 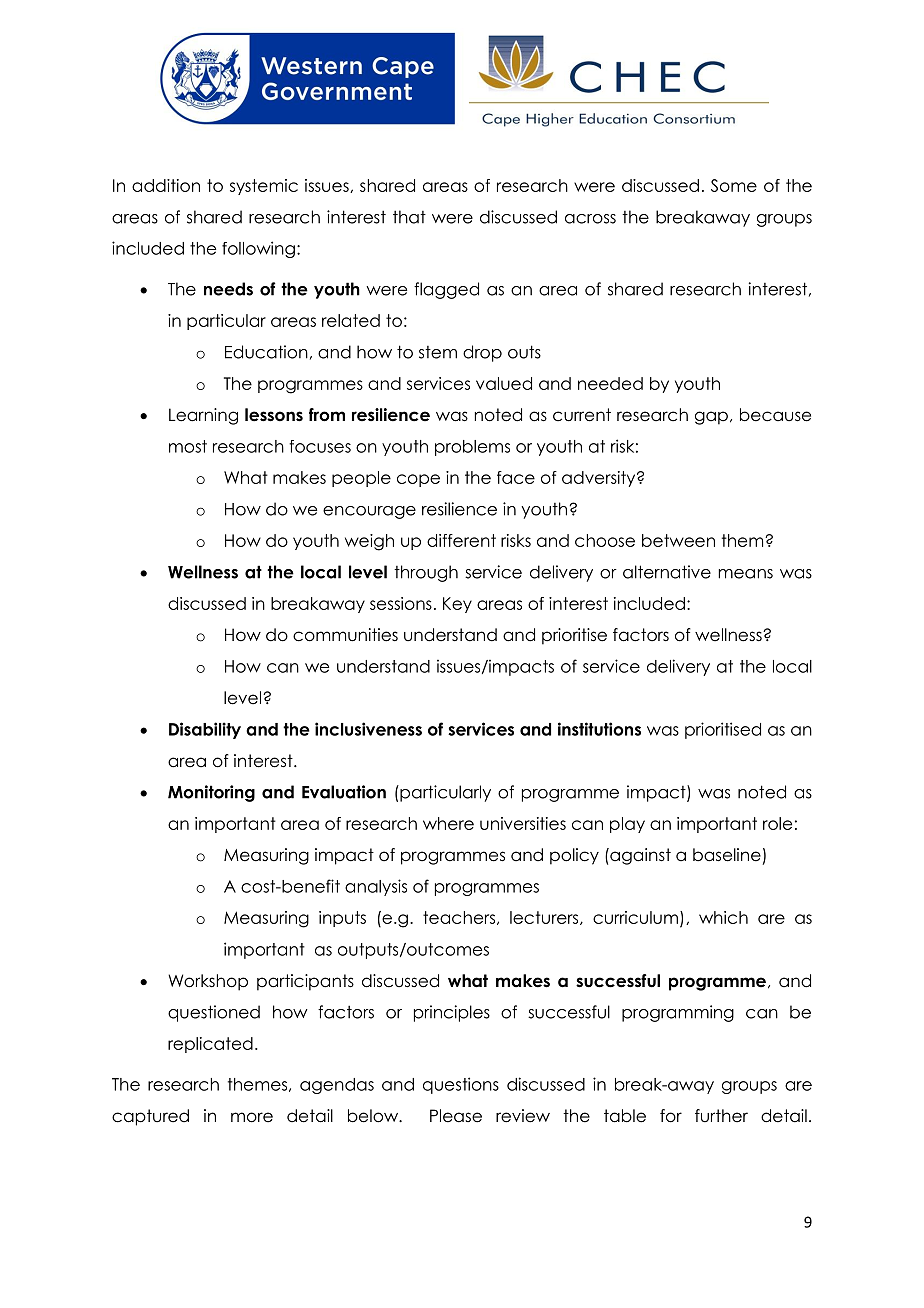 What do you see at coordinates (252, 1117) in the document?
I see `more` at bounding box center [252, 1117].
